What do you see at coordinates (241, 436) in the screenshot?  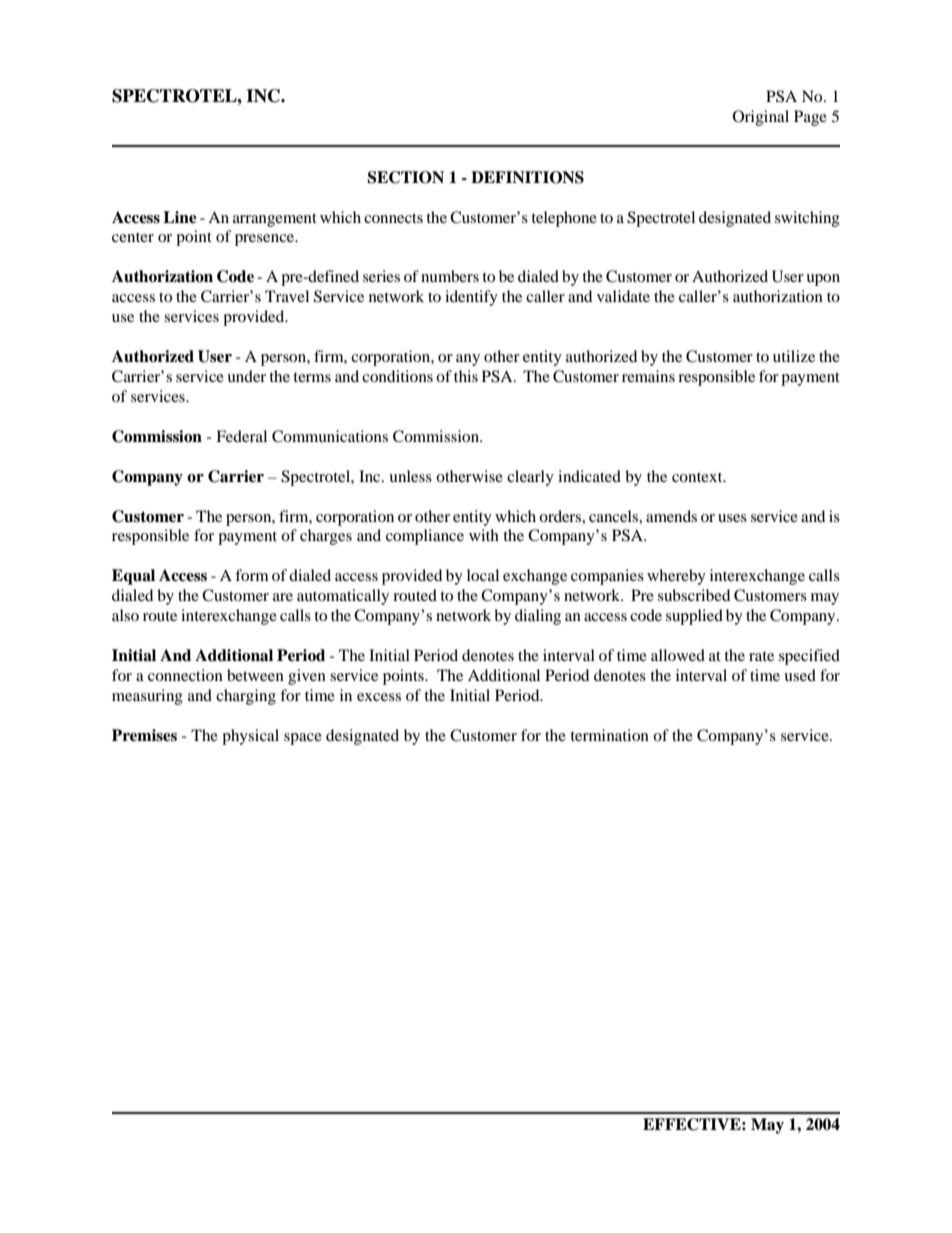 I see `Federal` at bounding box center [241, 436].
